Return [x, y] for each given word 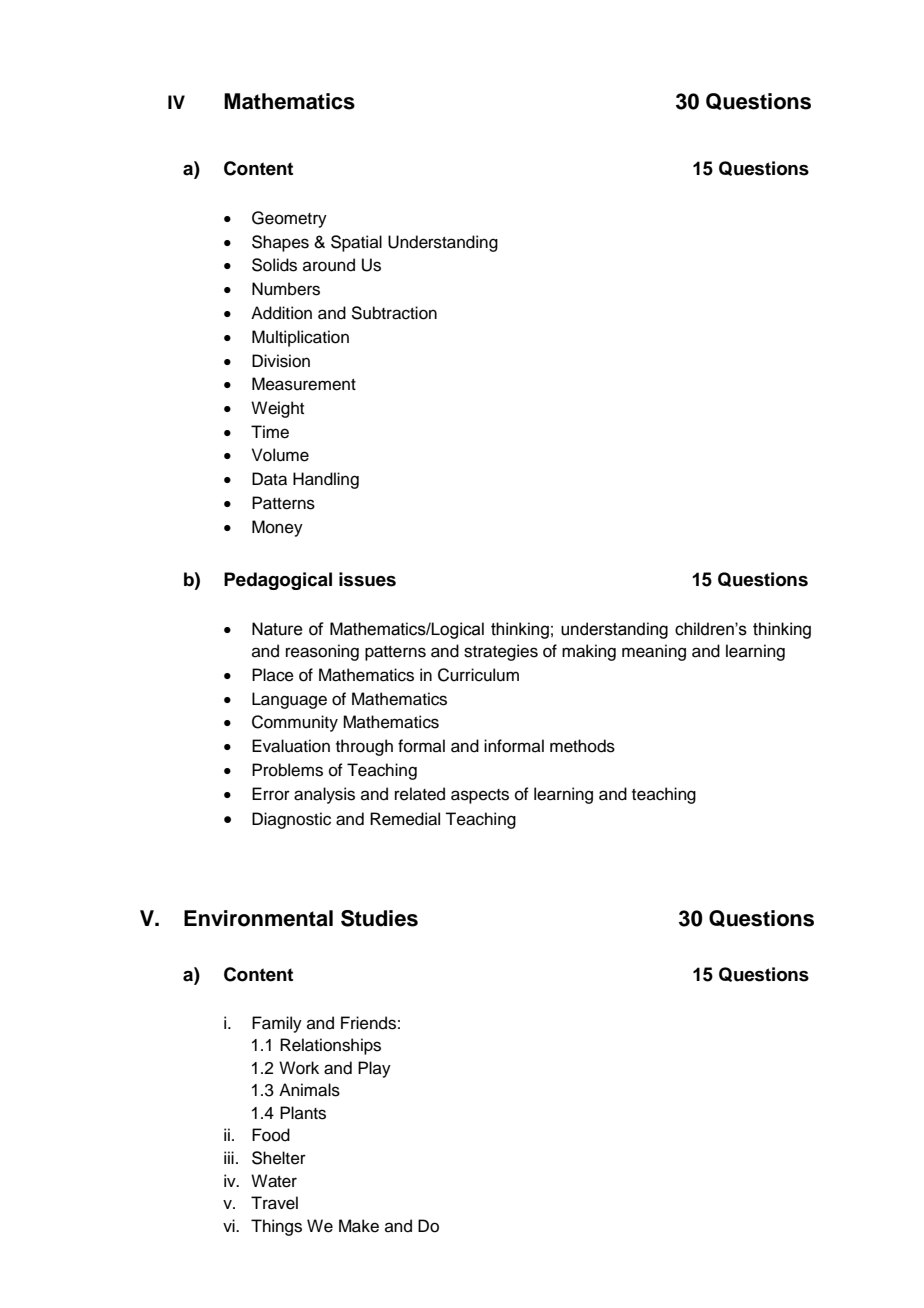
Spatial [356, 243]
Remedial [405, 819]
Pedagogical [278, 581]
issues [367, 579]
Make [359, 1226]
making [589, 652]
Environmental [258, 918]
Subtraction [394, 313]
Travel [274, 1203]
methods [582, 746]
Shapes [280, 243]
